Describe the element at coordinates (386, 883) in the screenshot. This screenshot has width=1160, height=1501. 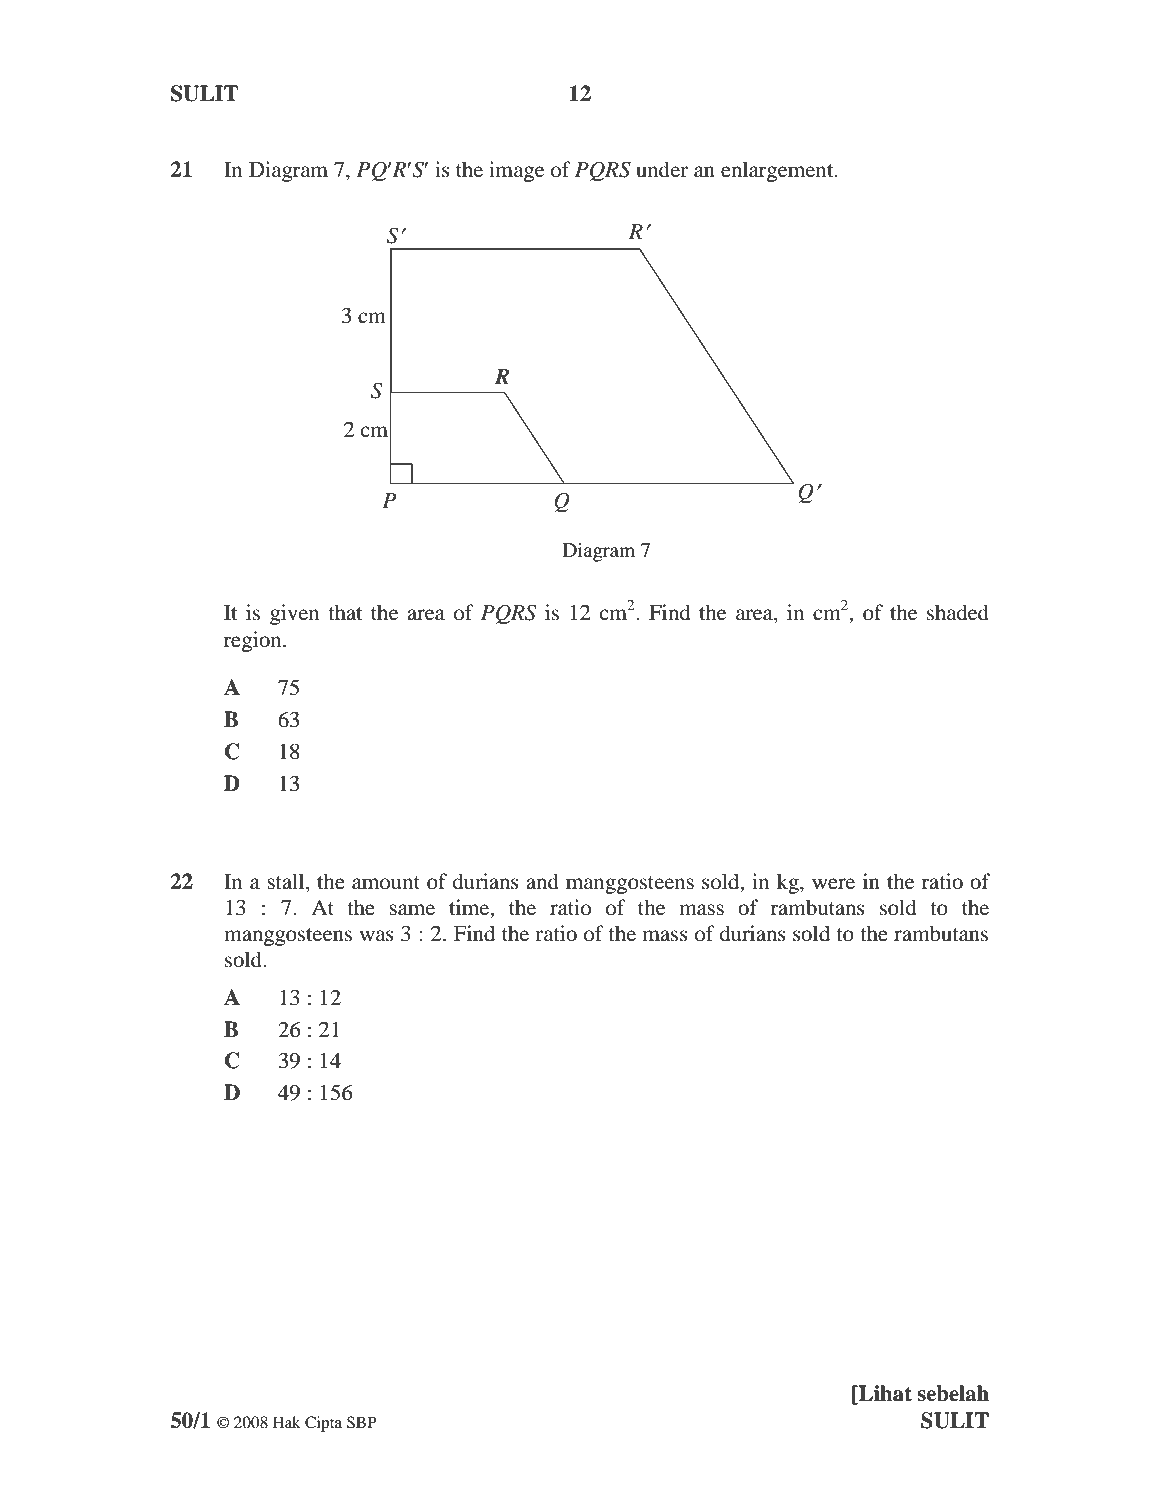
I see `amount` at that location.
